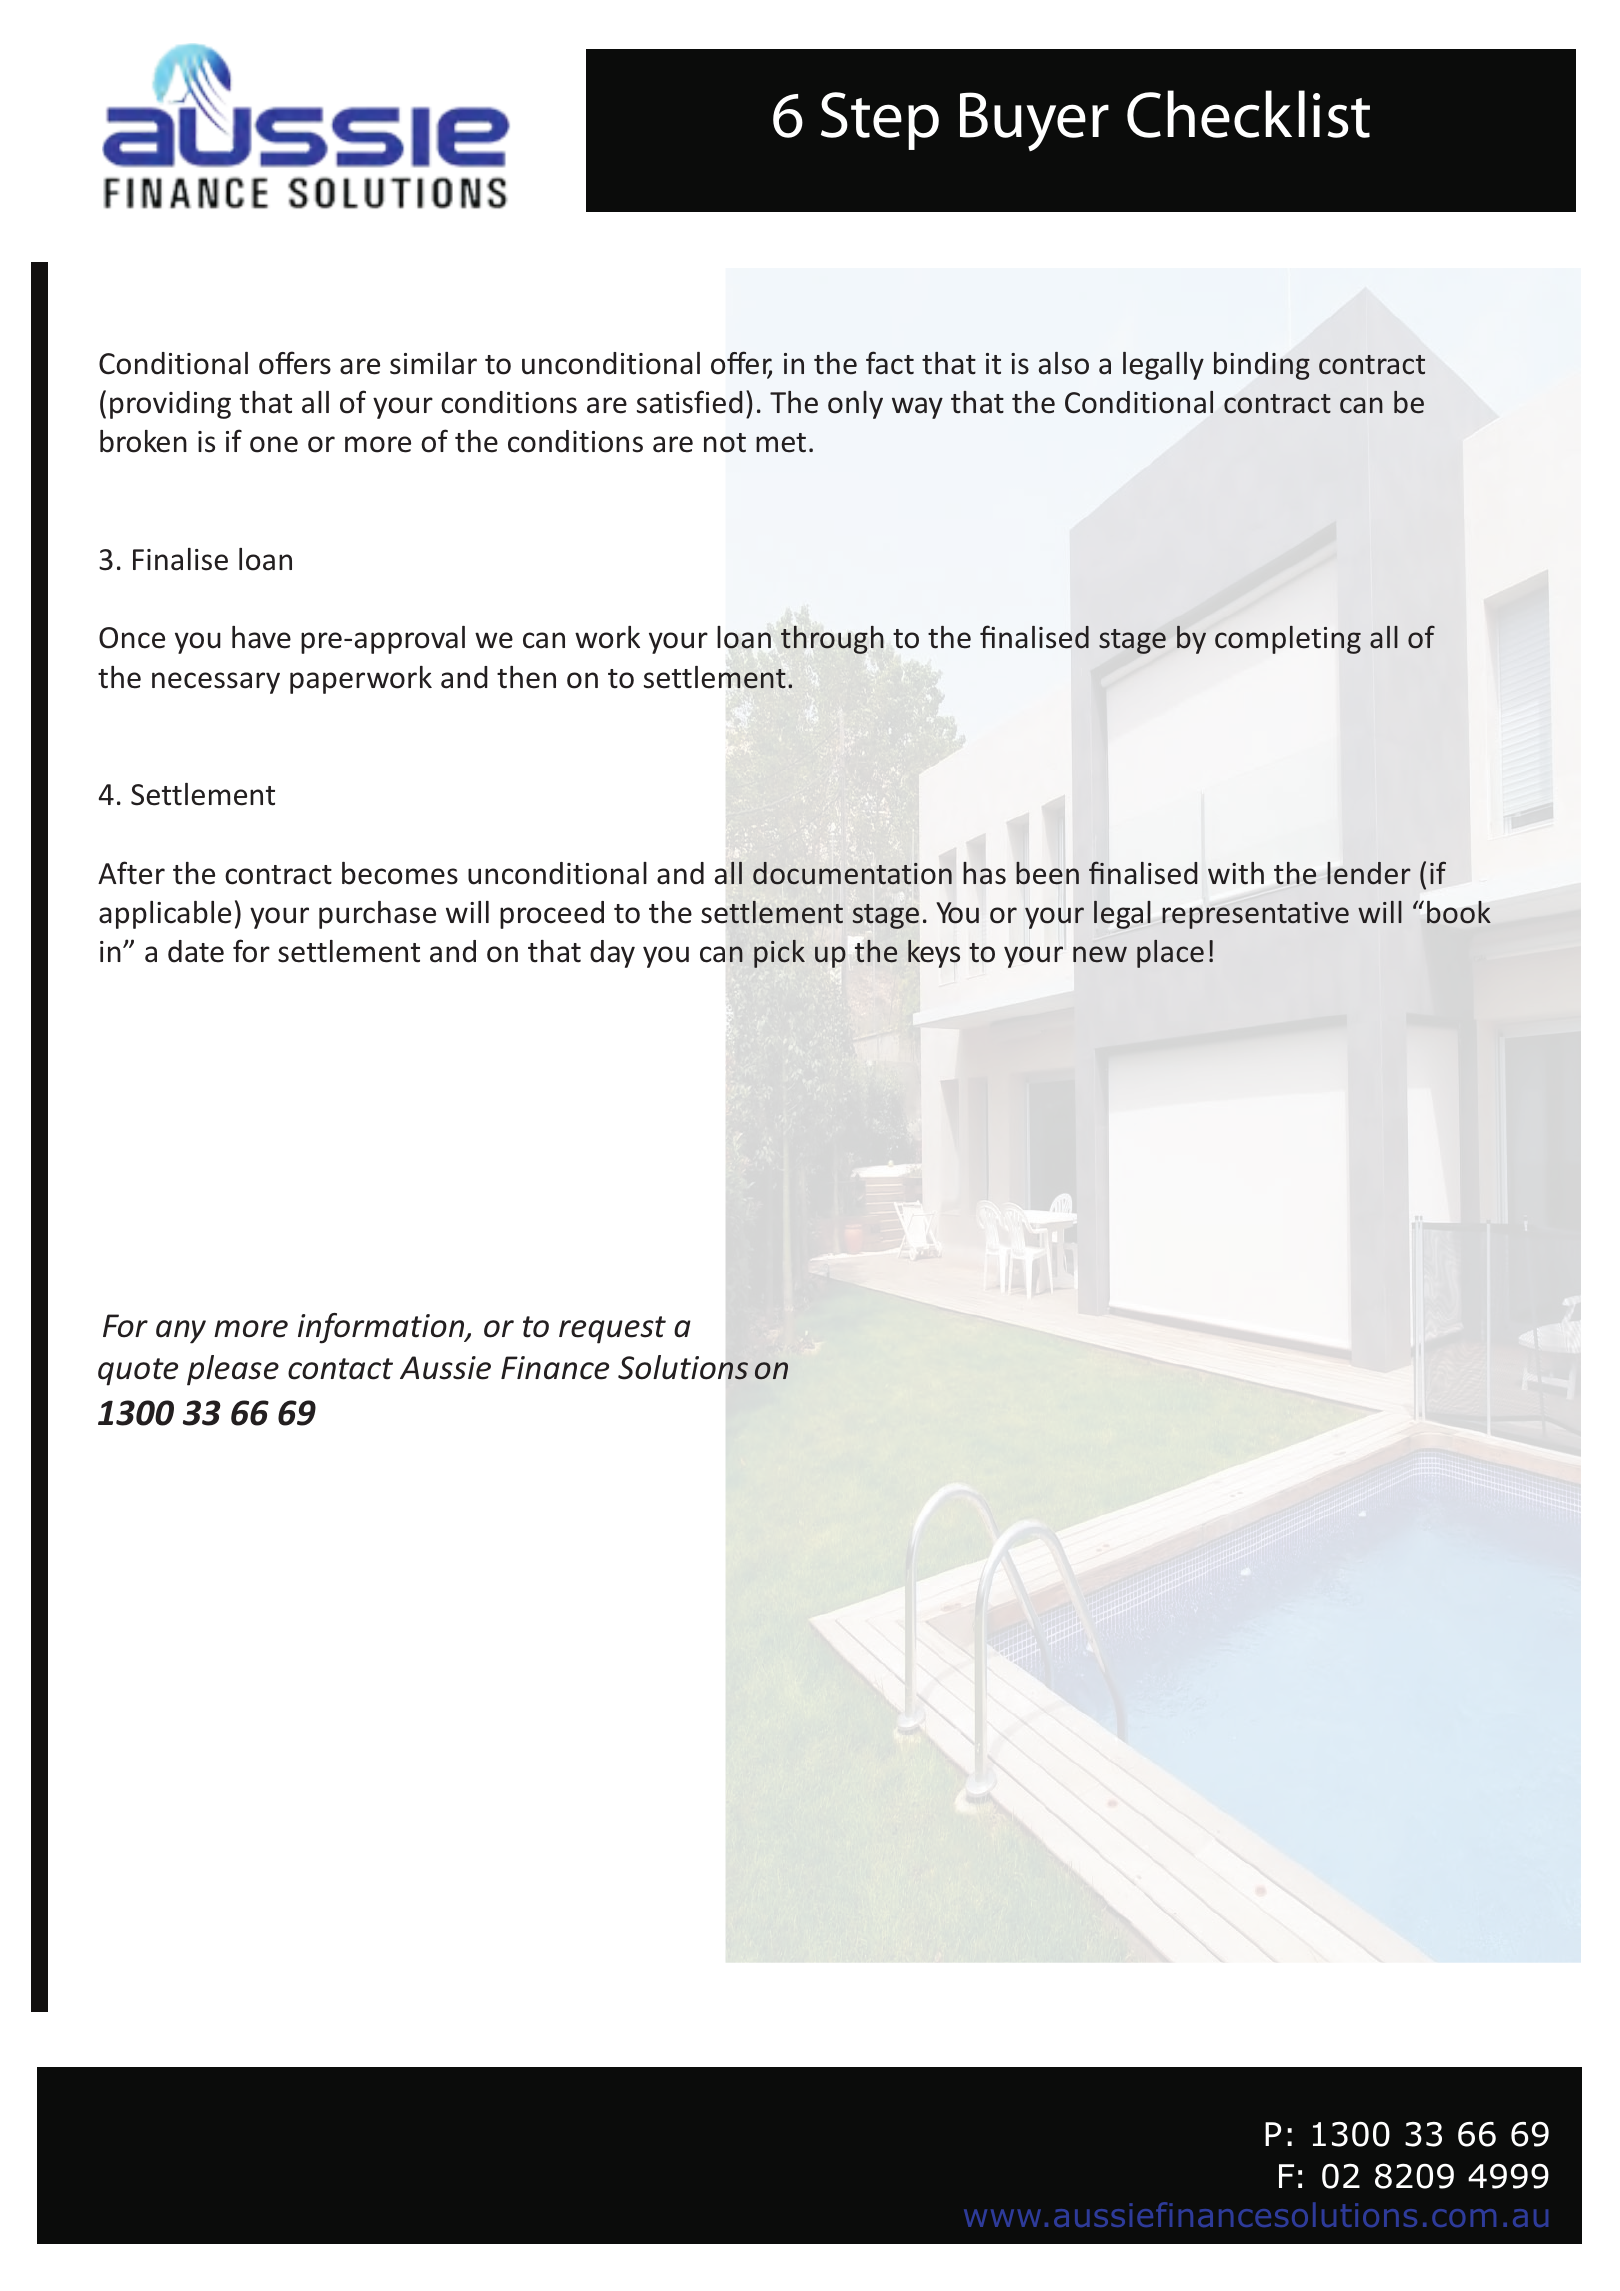  Describe the element at coordinates (274, 444) in the image. I see `one` at that location.
